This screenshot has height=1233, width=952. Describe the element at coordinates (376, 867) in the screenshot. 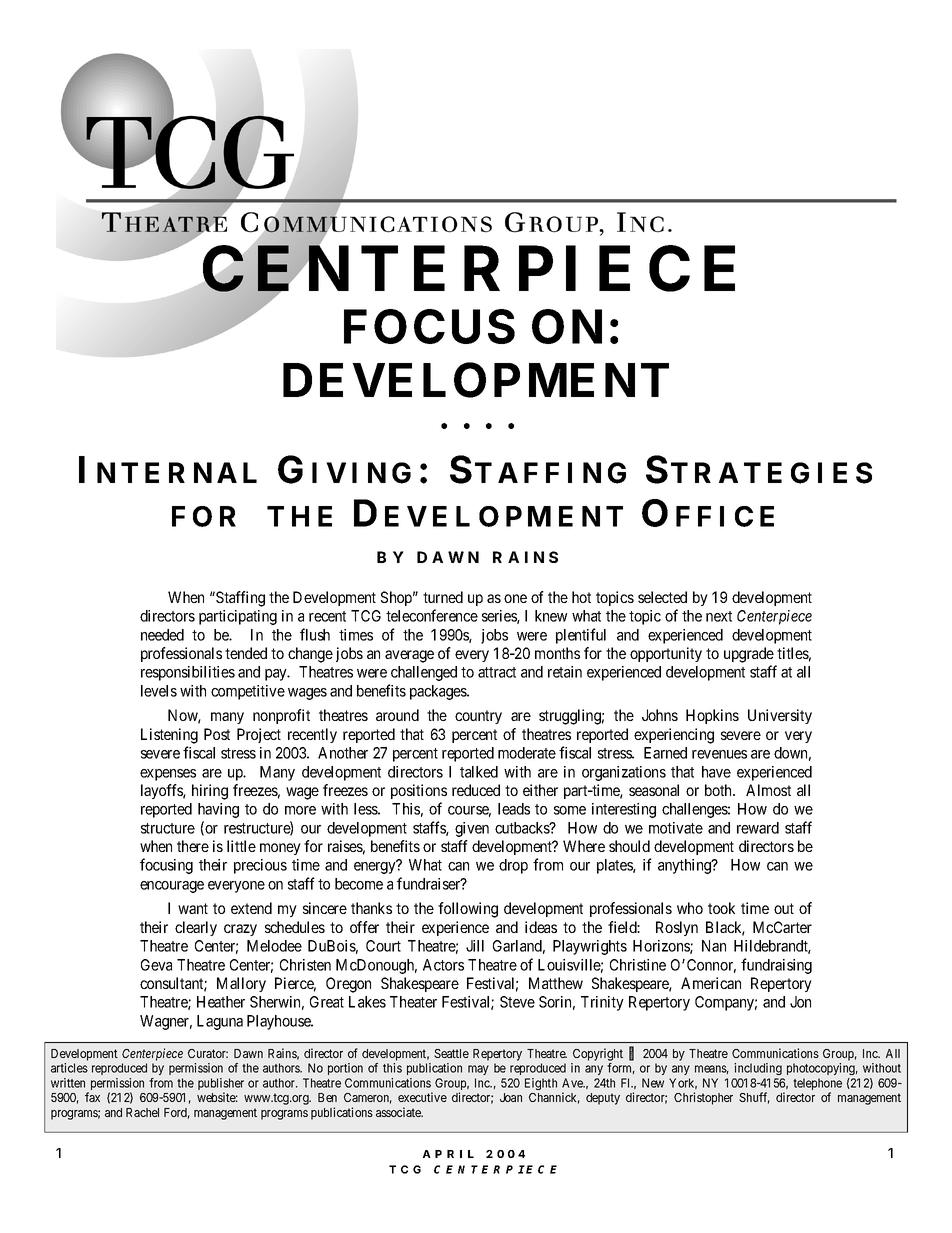

I see `energy` at that location.
